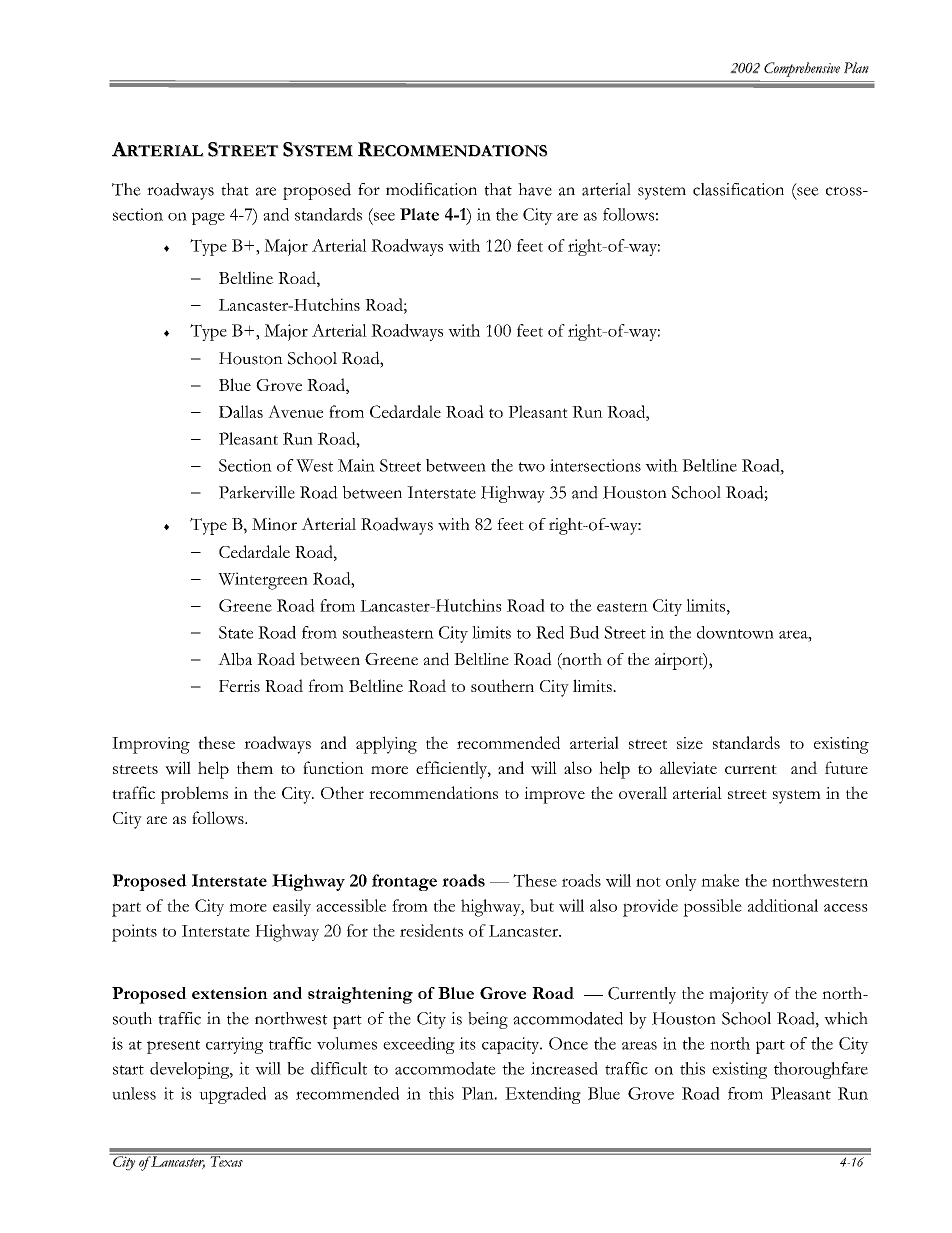 The height and width of the document is (1233, 952). I want to click on classification, so click(738, 189).
